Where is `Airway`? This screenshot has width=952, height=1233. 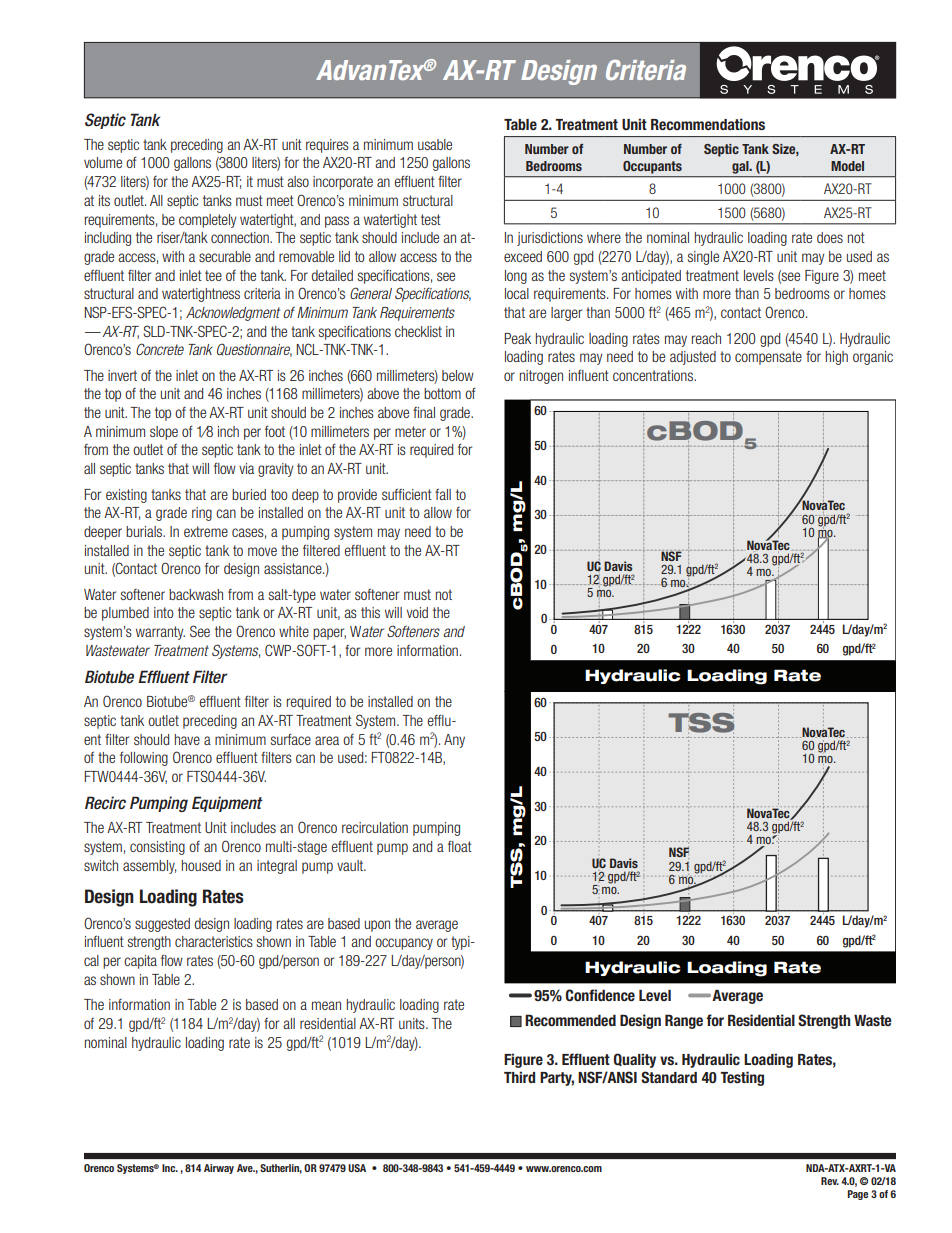
Airway is located at coordinates (219, 1169).
